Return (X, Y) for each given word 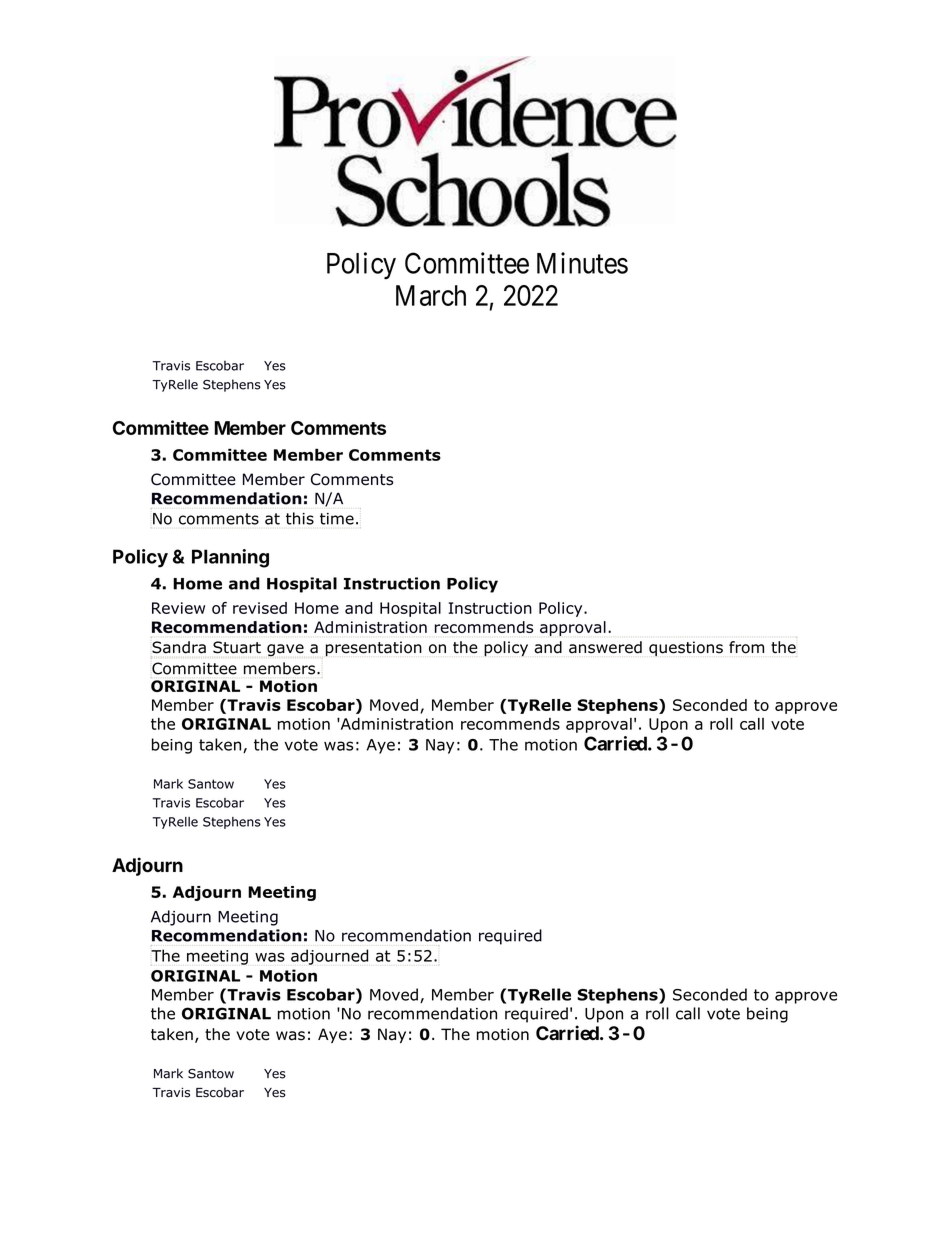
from (746, 647)
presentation (374, 649)
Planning (230, 558)
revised (260, 608)
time (337, 519)
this (300, 518)
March (431, 295)
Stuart (237, 647)
